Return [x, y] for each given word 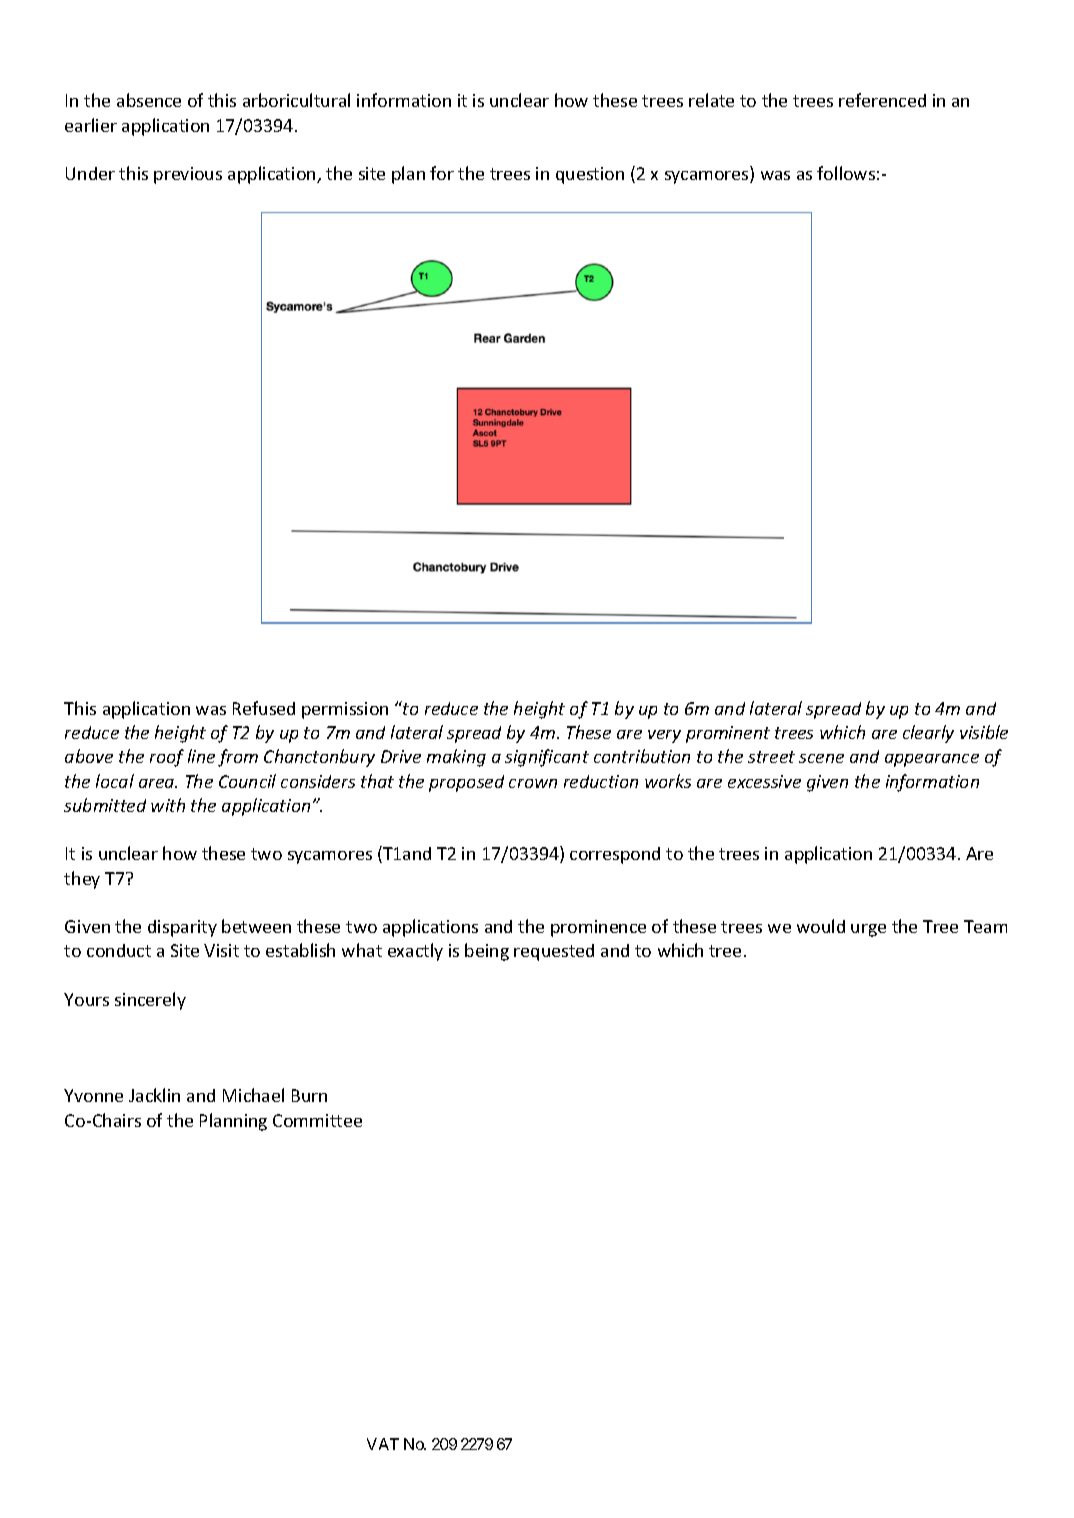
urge [868, 930]
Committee [317, 1120]
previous [188, 175]
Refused [264, 708]
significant [547, 758]
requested [554, 952]
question [590, 175]
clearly [928, 734]
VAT [383, 1444]
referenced [882, 100]
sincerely [150, 1001]
